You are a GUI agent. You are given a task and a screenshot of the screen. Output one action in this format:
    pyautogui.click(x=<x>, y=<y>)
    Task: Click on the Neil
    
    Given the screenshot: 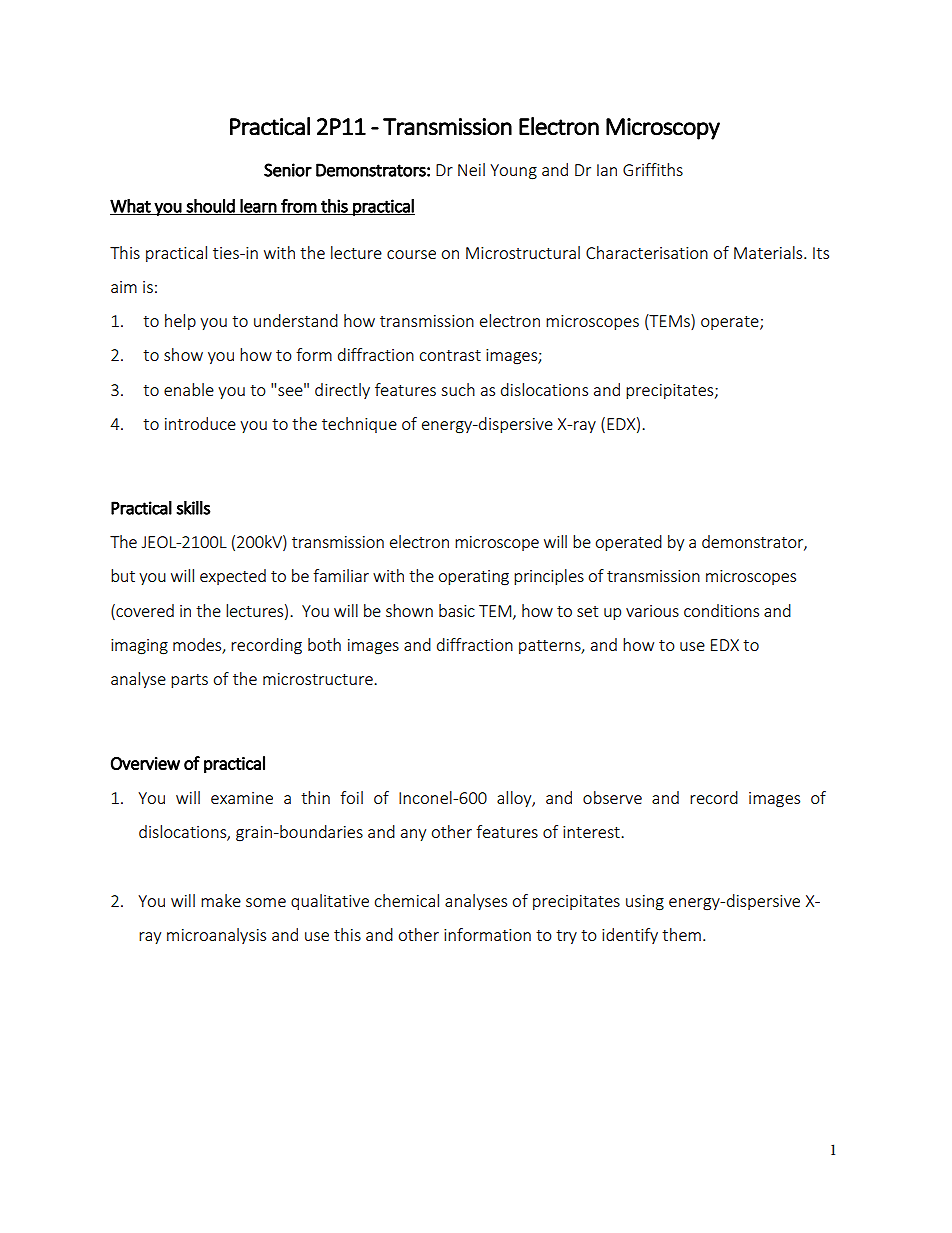 What is the action you would take?
    pyautogui.click(x=471, y=169)
